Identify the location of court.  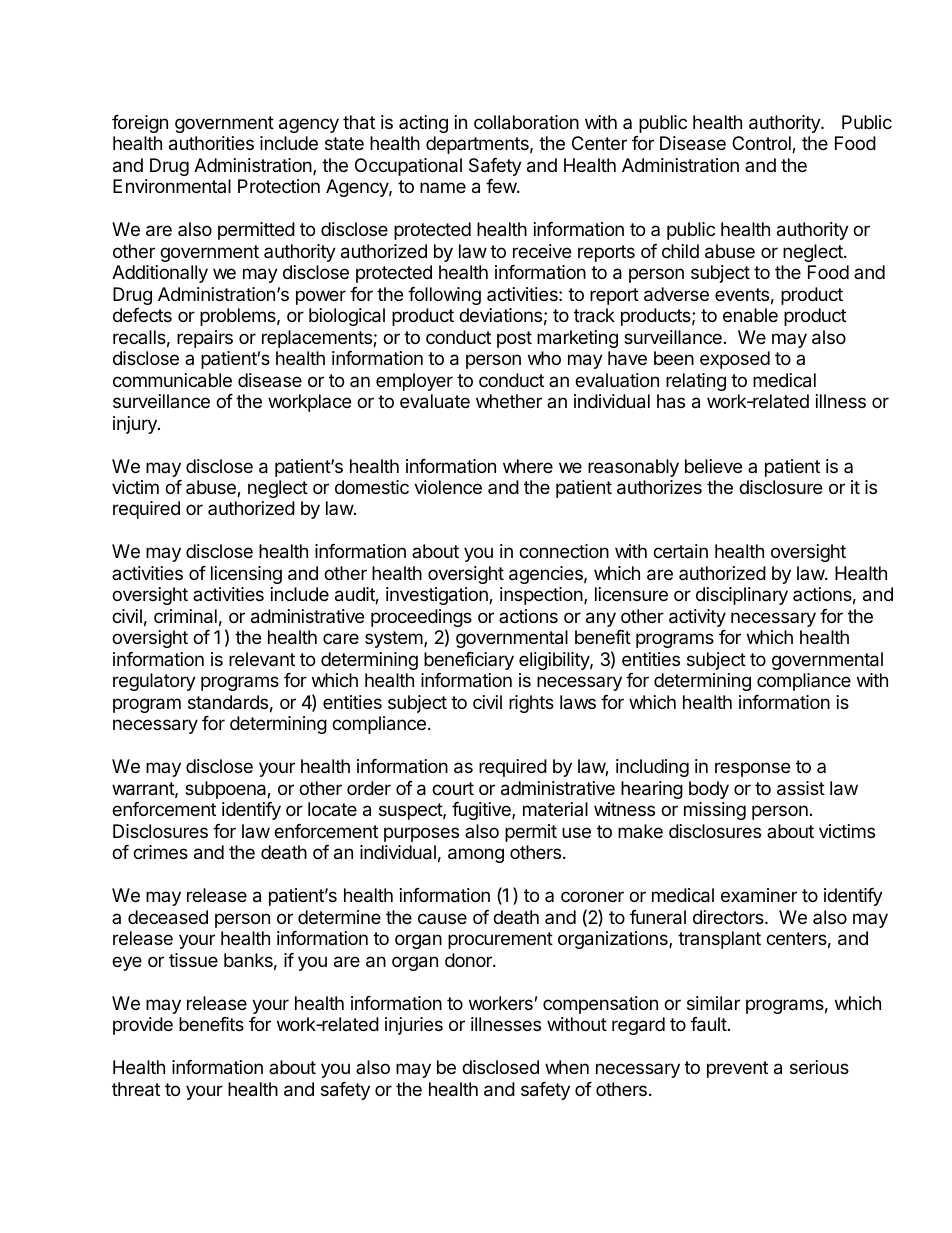
(453, 788).
